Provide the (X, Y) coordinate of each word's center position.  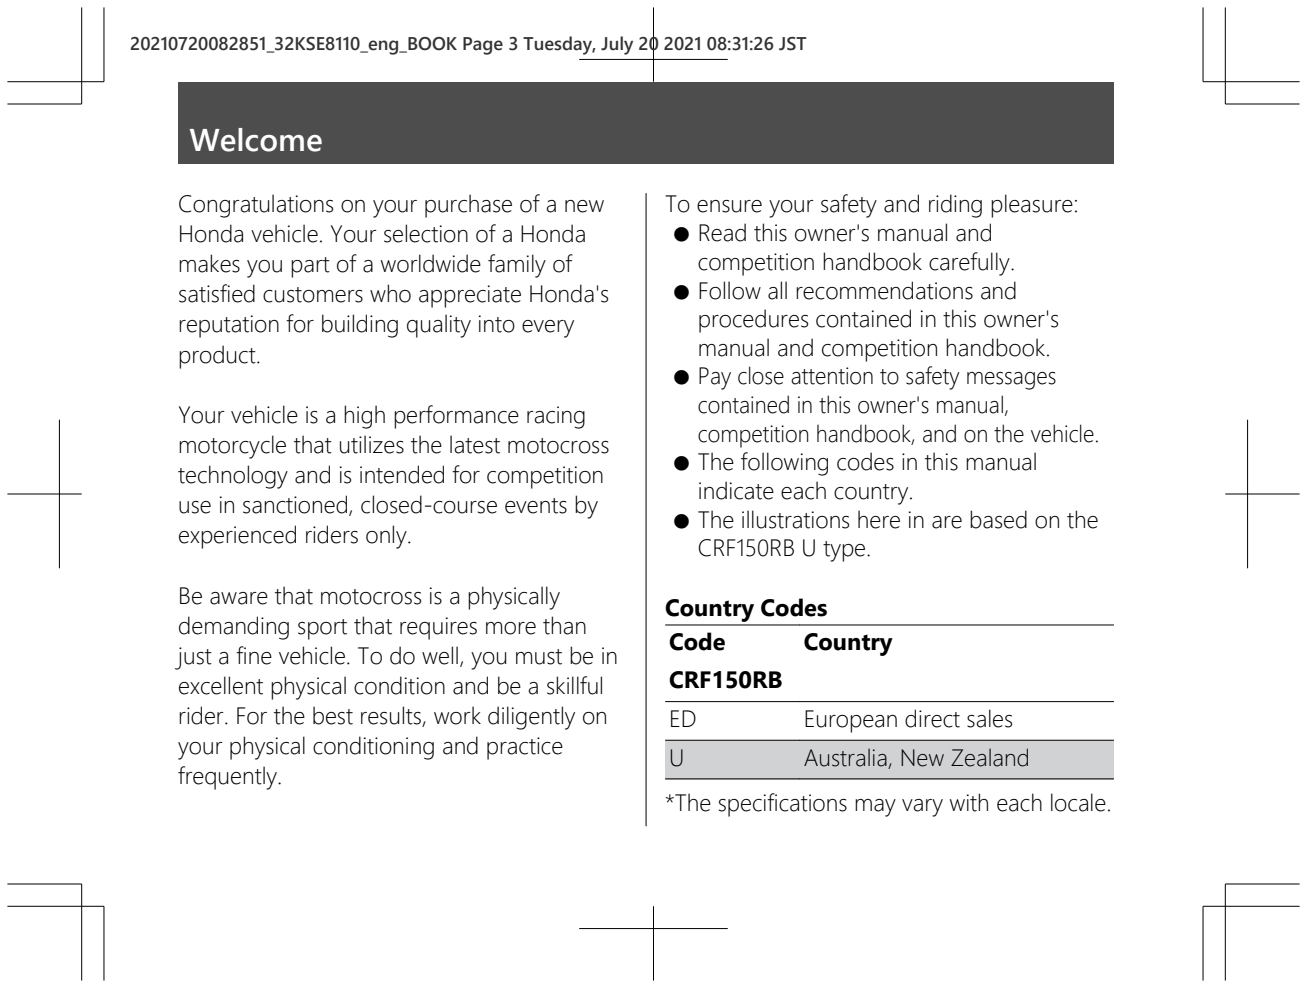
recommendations (884, 290)
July (617, 45)
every (548, 329)
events (536, 506)
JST (792, 44)
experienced (237, 537)
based (998, 519)
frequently (229, 778)
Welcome (256, 140)
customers (313, 295)
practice (525, 748)
